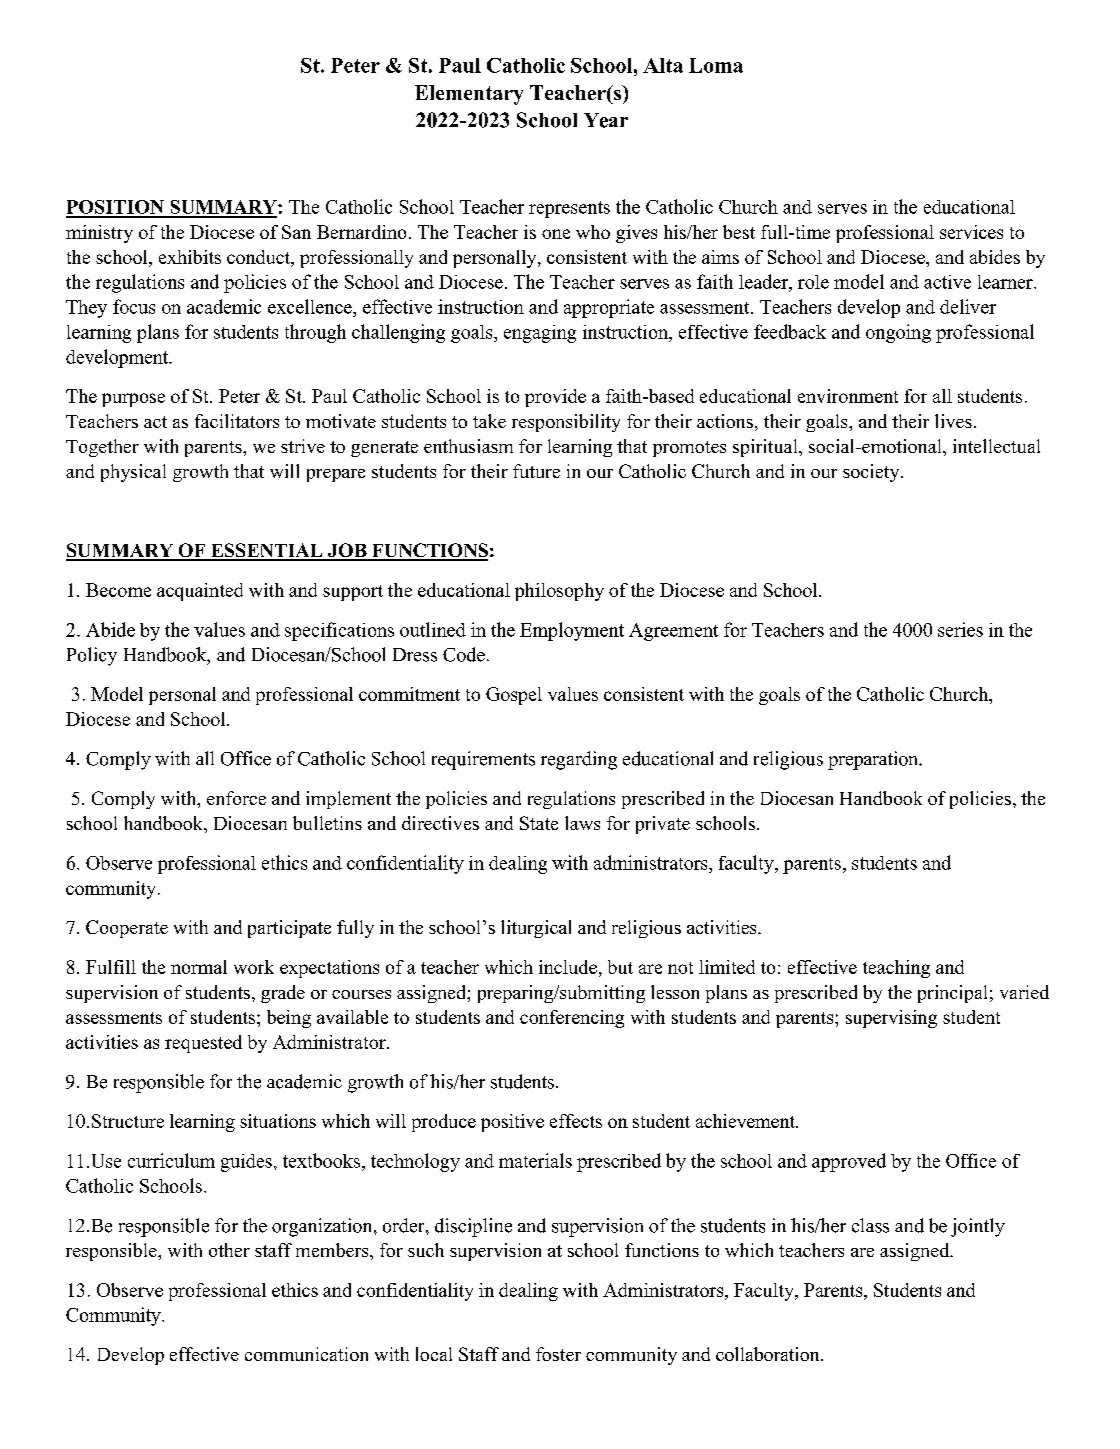  I want to click on conferencing, so click(572, 1019).
